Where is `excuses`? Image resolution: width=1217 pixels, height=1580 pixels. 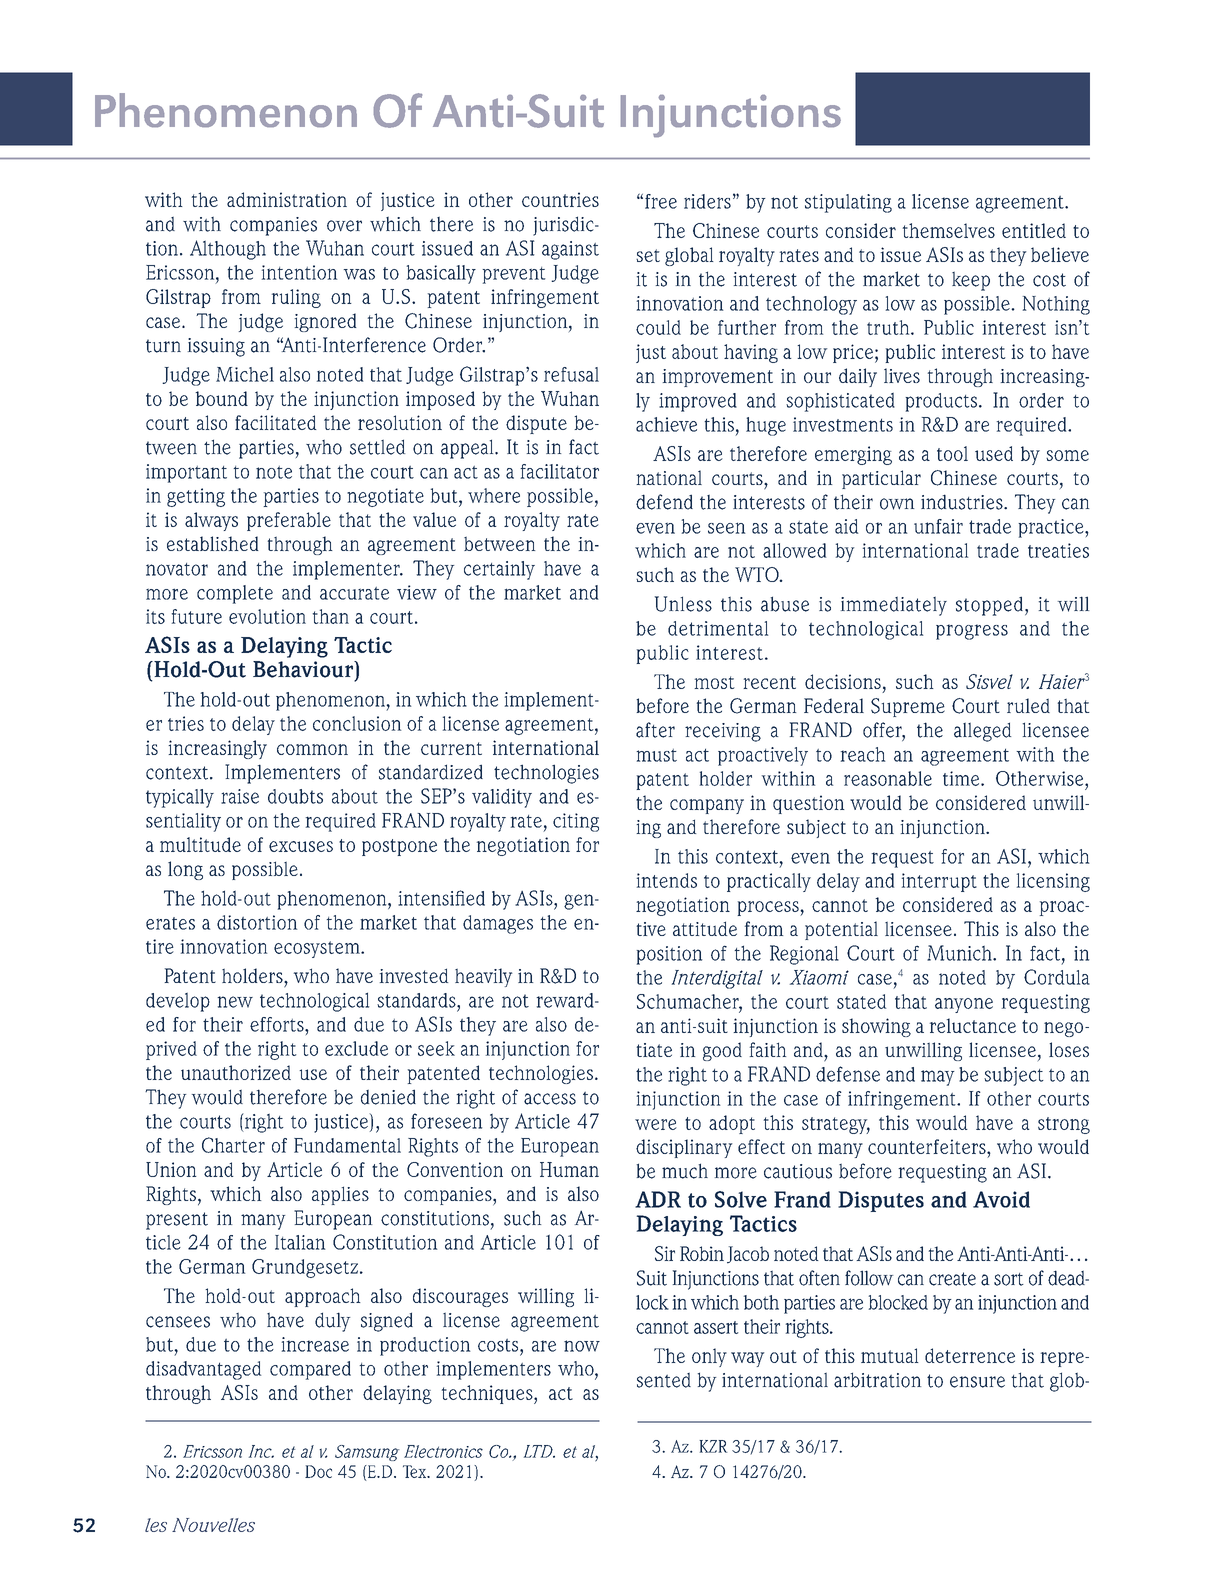 excuses is located at coordinates (301, 846).
